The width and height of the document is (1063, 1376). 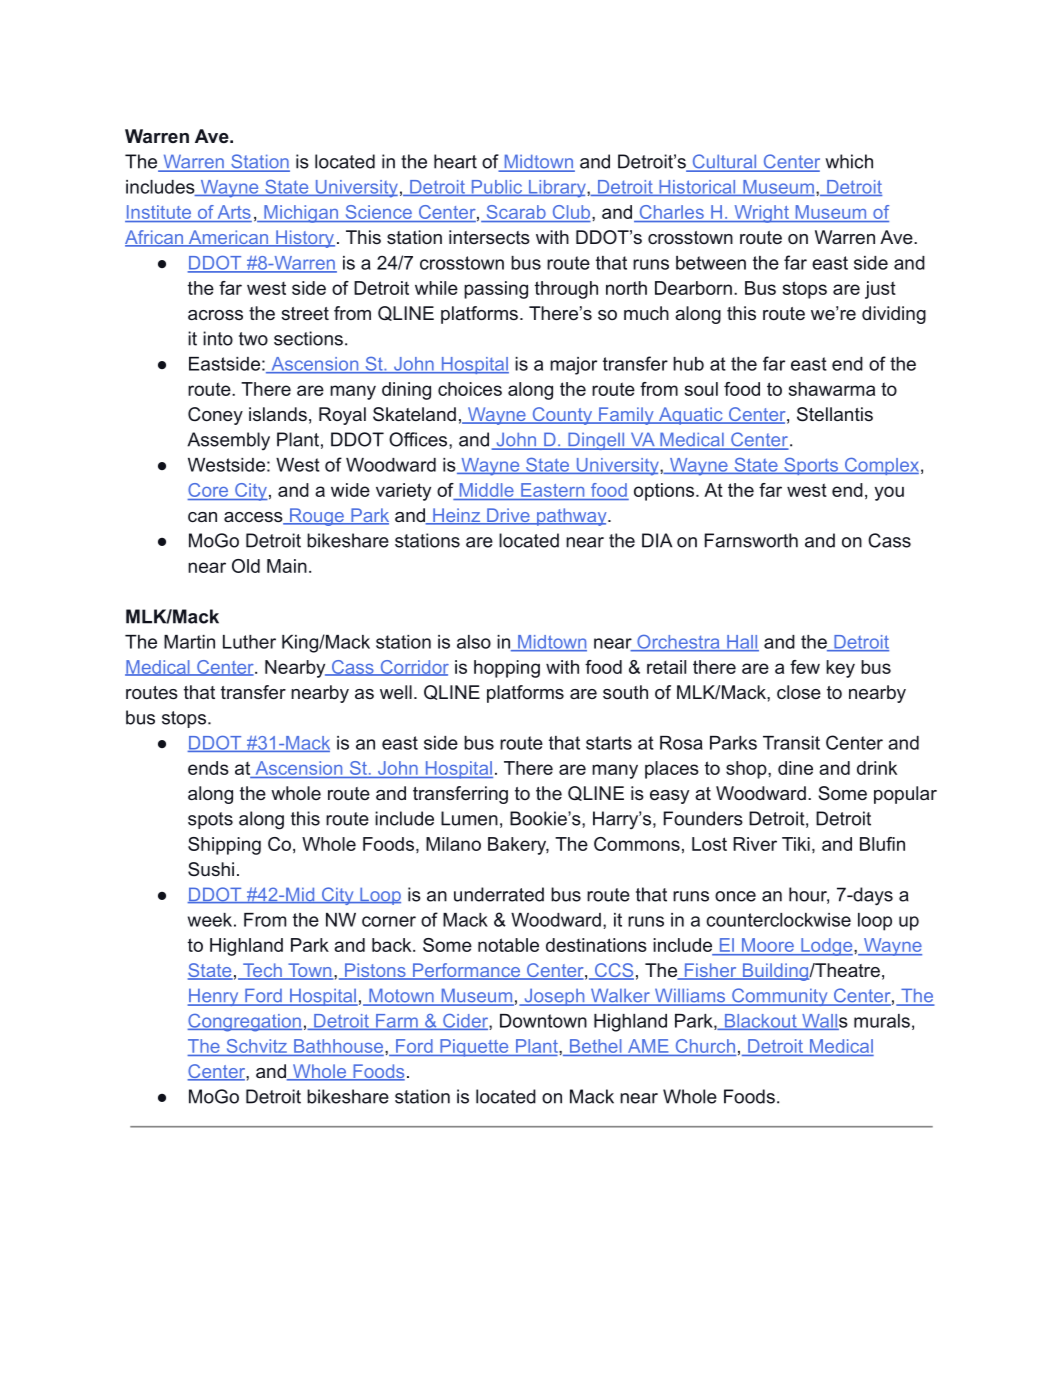 I want to click on Joseph, so click(x=554, y=997).
